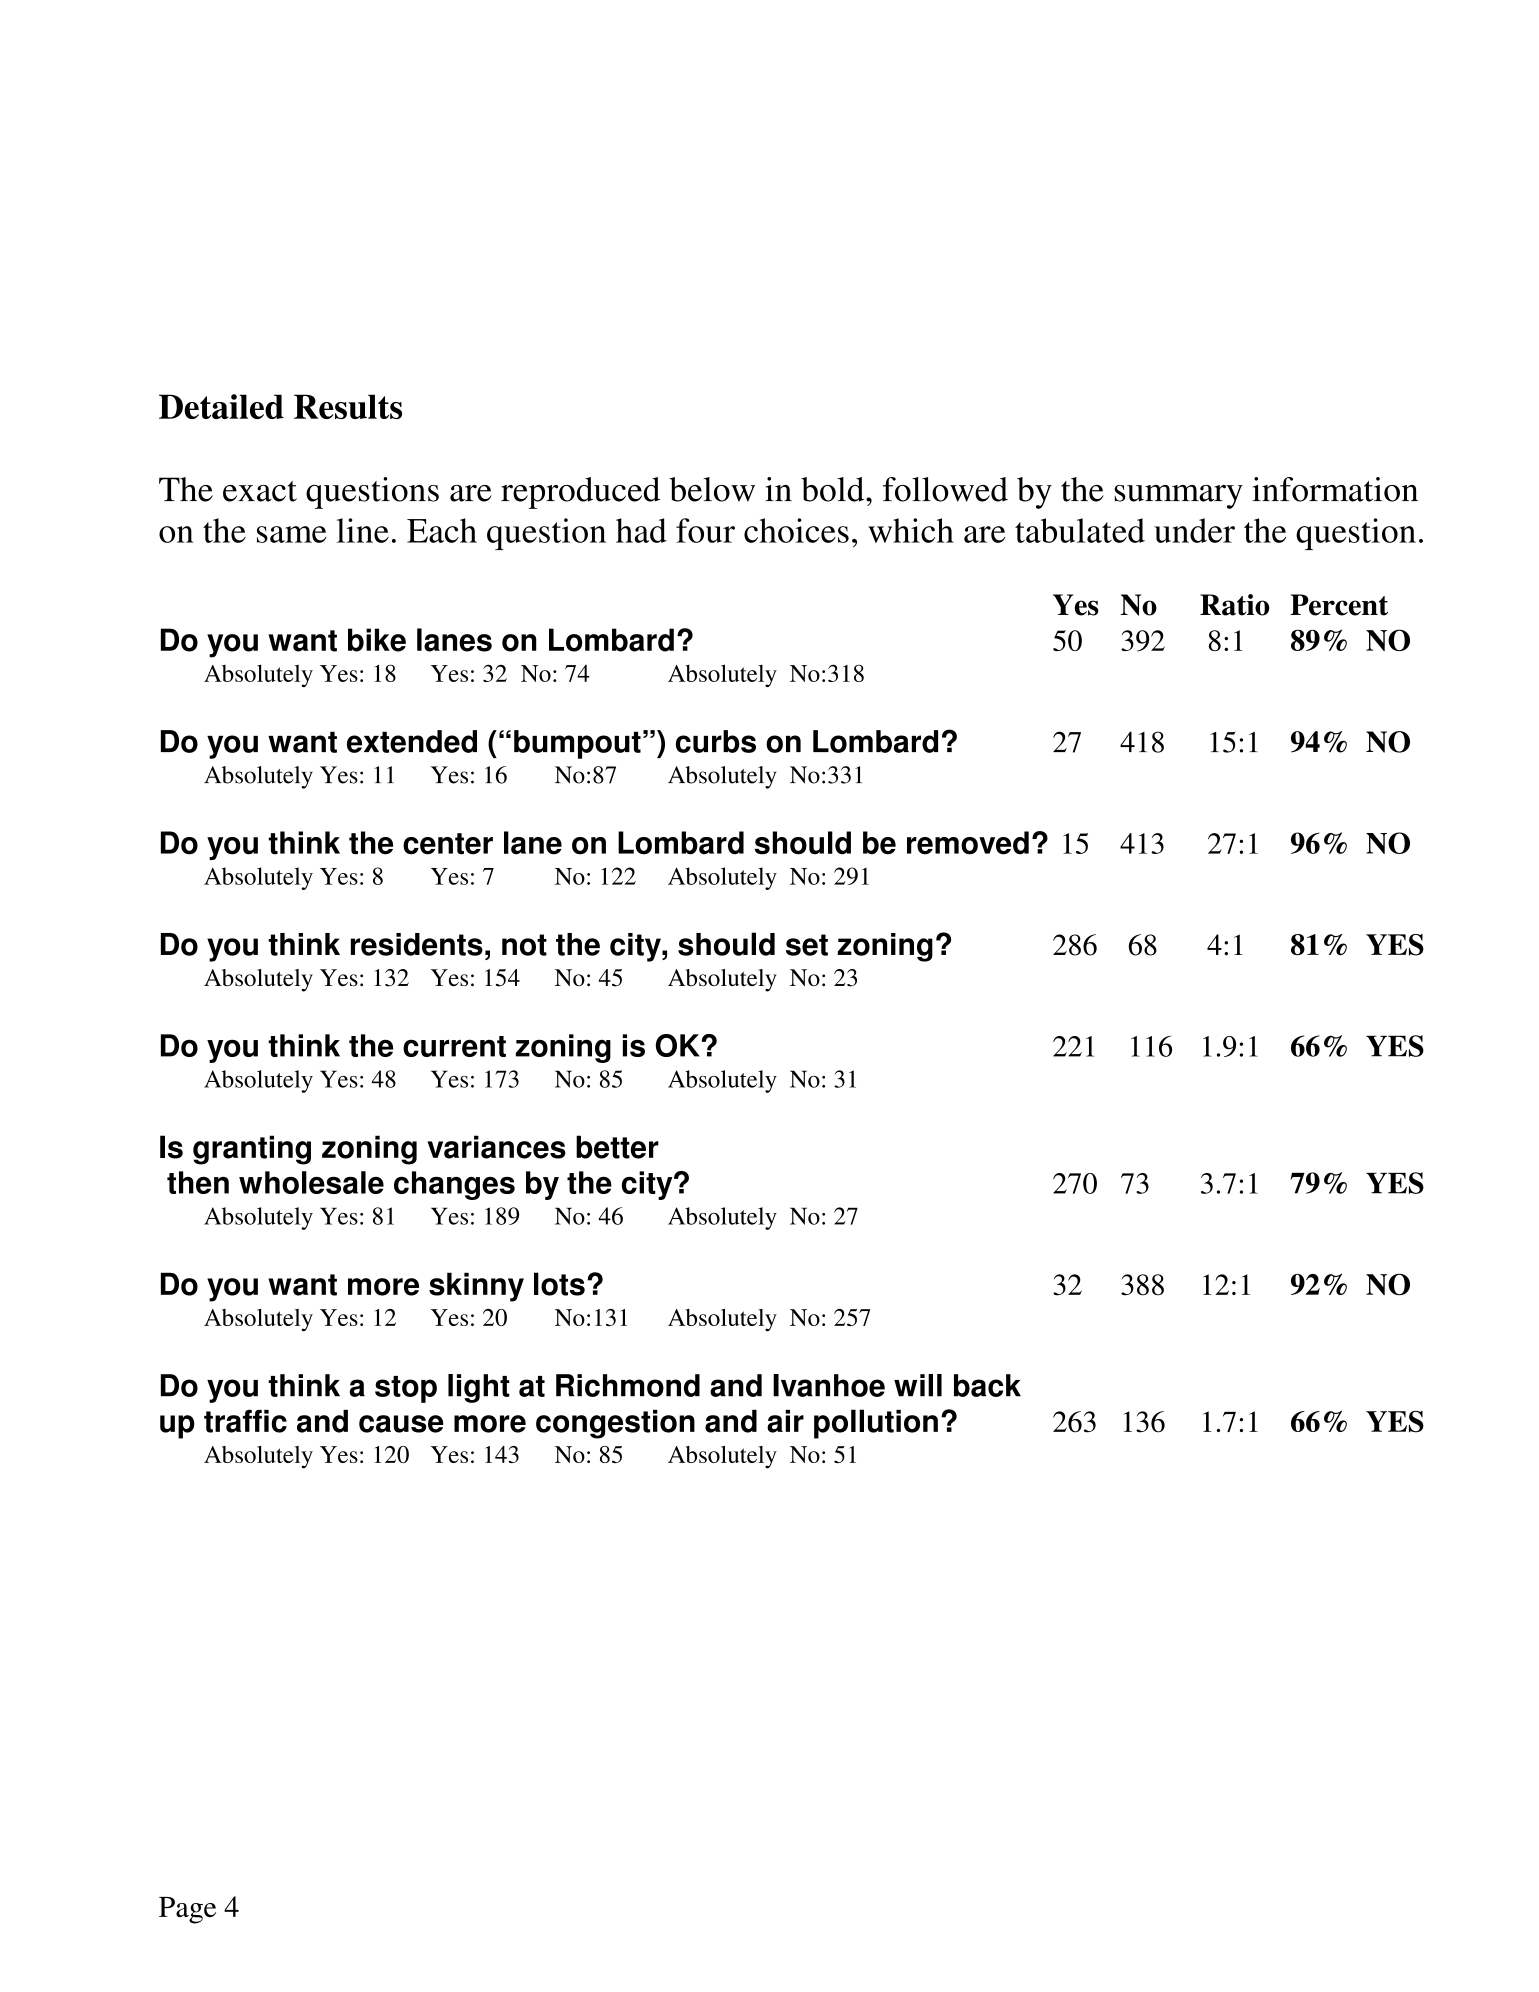  Describe the element at coordinates (187, 1910) in the page. I see `Page` at that location.
